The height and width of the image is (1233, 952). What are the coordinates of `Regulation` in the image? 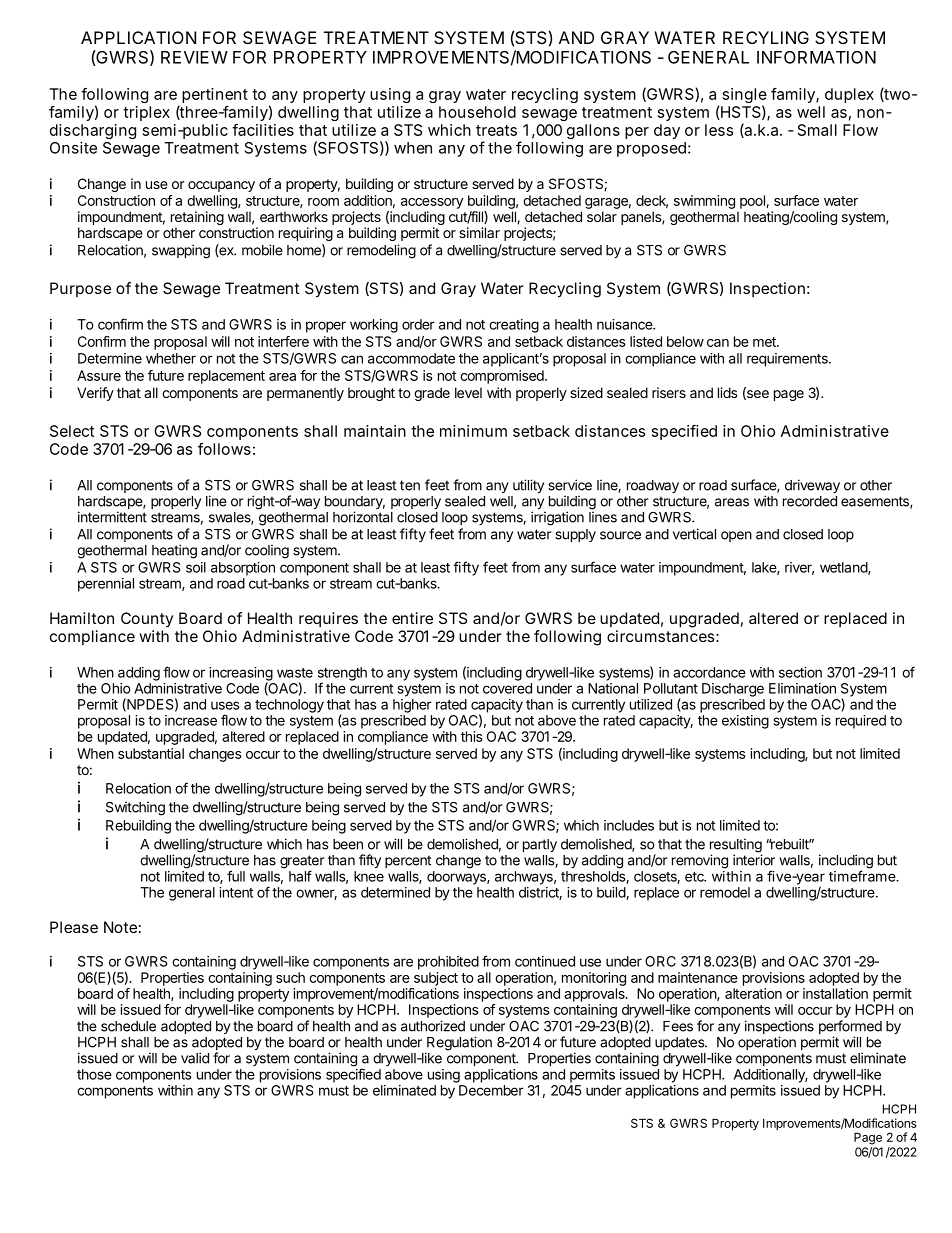 It's located at (458, 1044).
